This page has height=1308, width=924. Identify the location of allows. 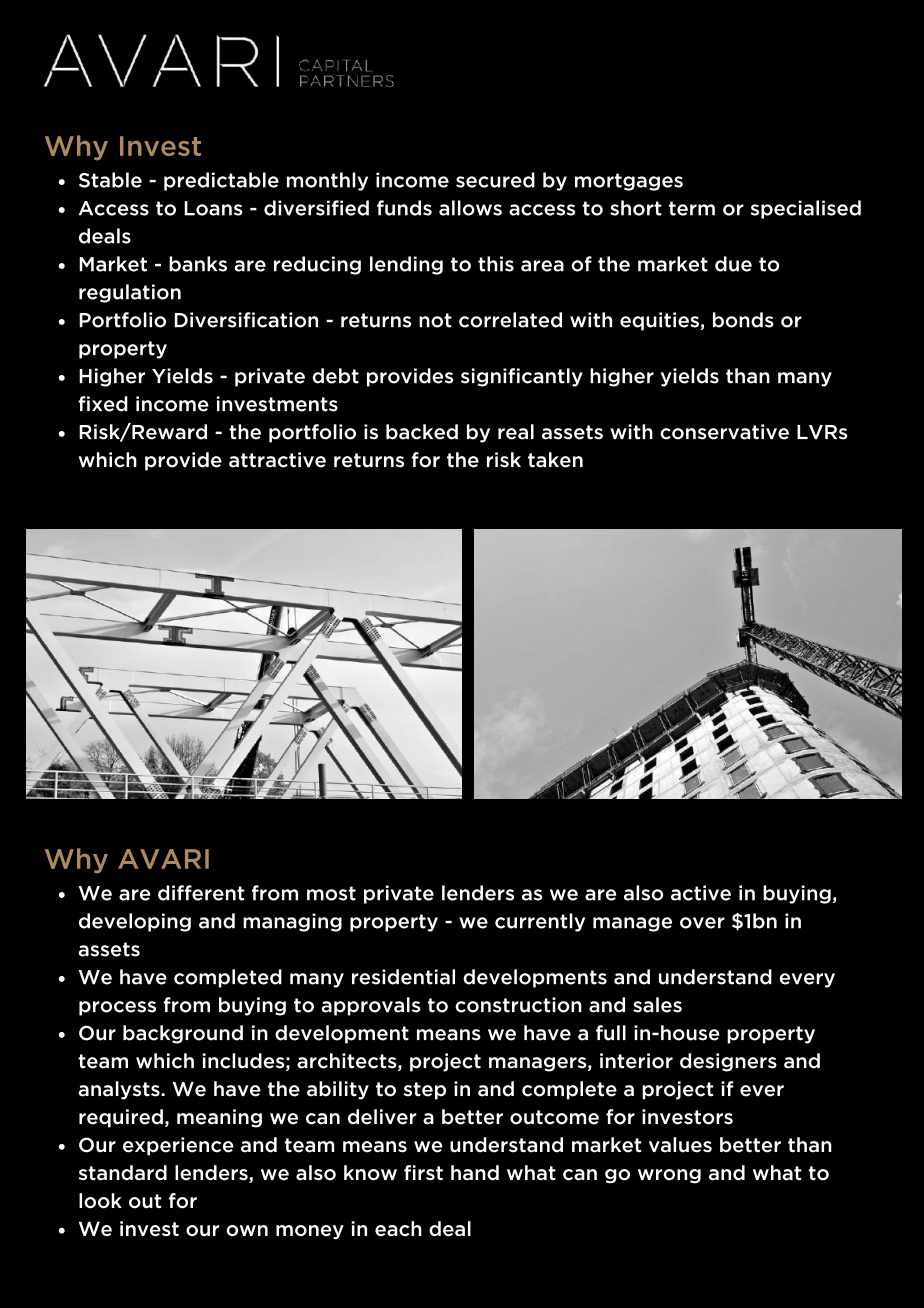
(470, 208).
